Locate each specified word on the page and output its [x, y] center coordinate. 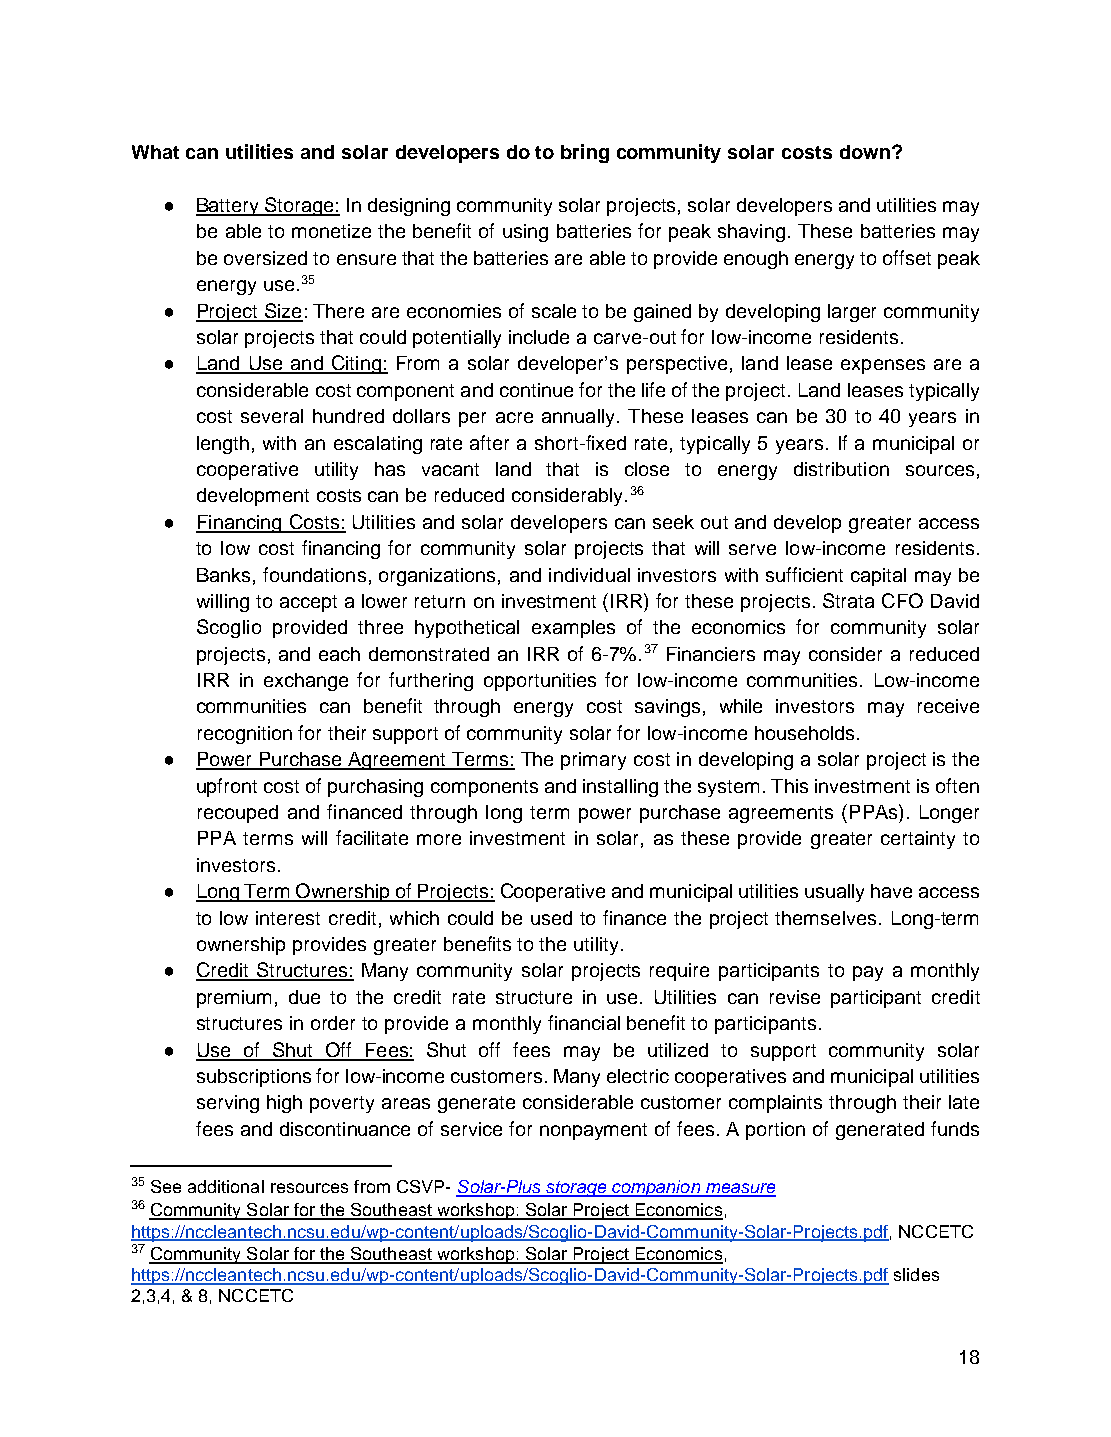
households [804, 733]
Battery [229, 207]
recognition [245, 735]
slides [916, 1274]
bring [585, 153]
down [865, 152]
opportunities [540, 682]
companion [656, 1188]
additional [226, 1186]
